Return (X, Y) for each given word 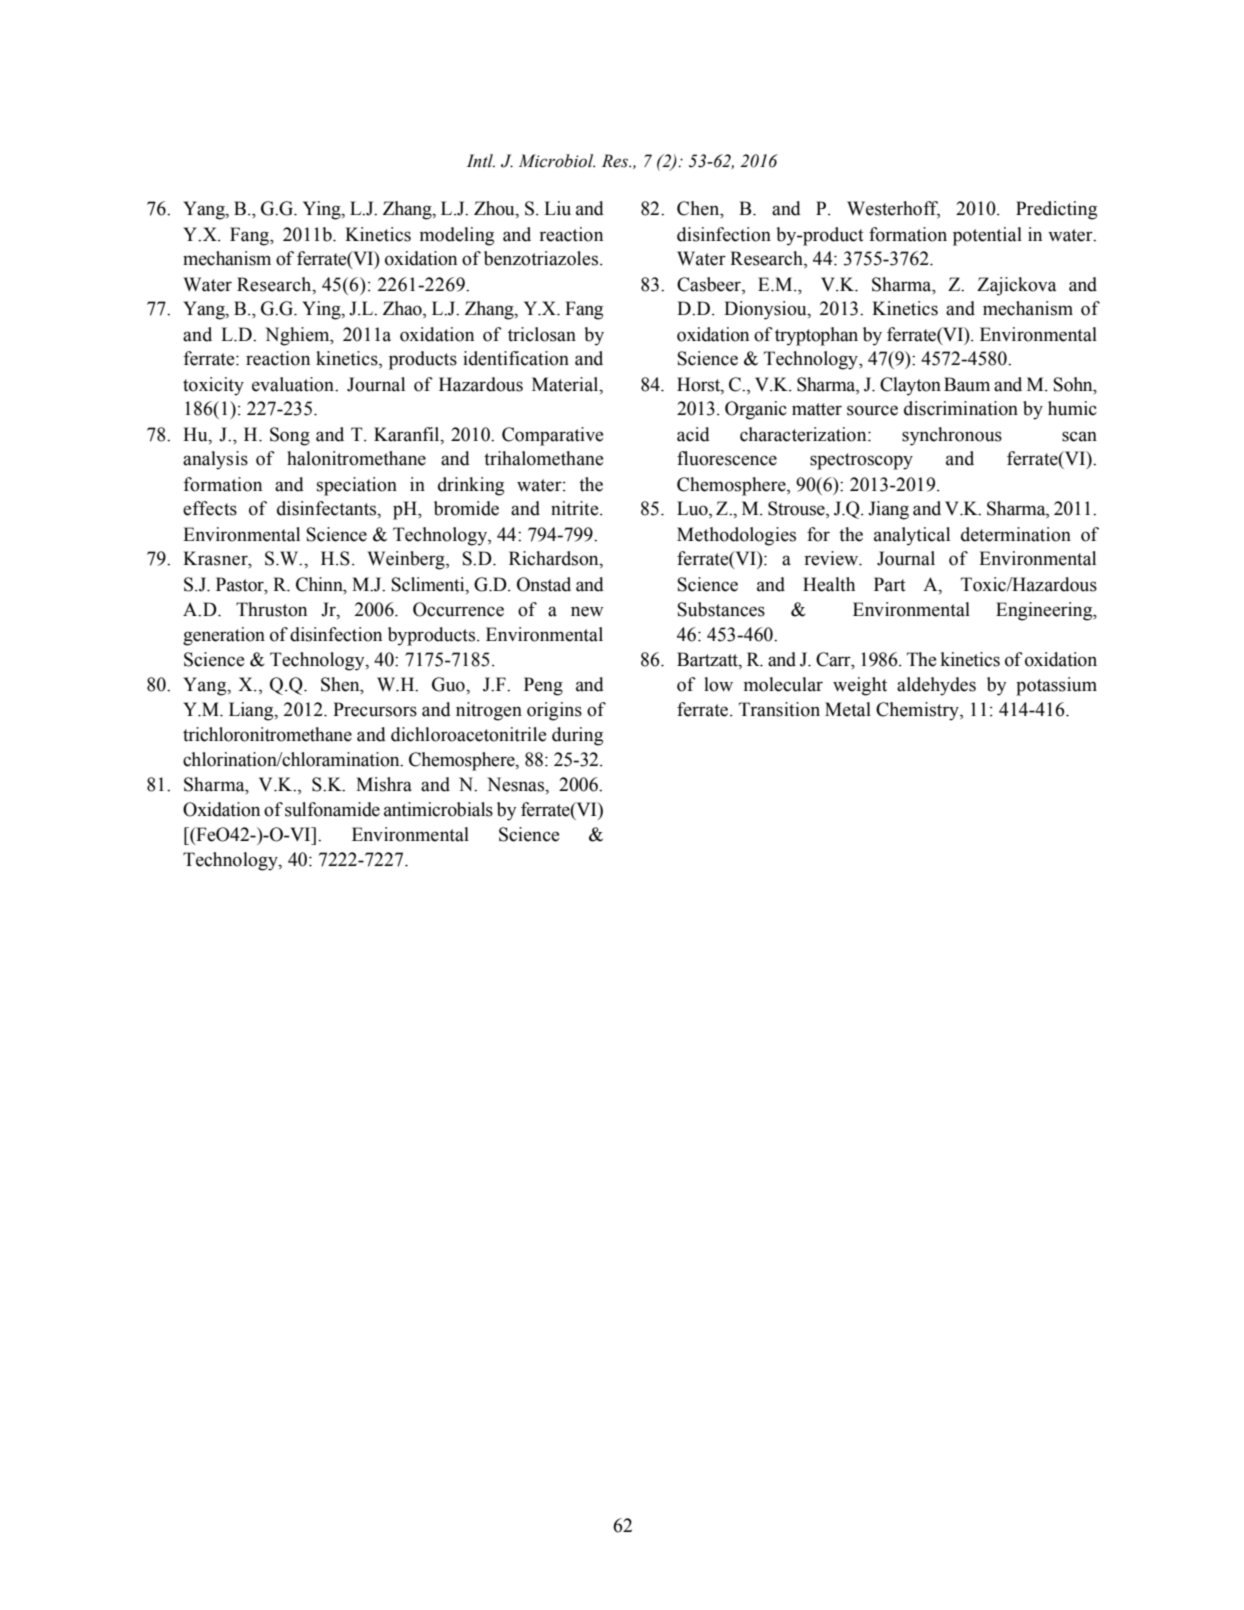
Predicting (1056, 210)
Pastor (241, 584)
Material (566, 384)
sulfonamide (332, 809)
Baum (967, 384)
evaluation (294, 384)
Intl (481, 160)
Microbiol (557, 161)
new (587, 611)
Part (890, 584)
